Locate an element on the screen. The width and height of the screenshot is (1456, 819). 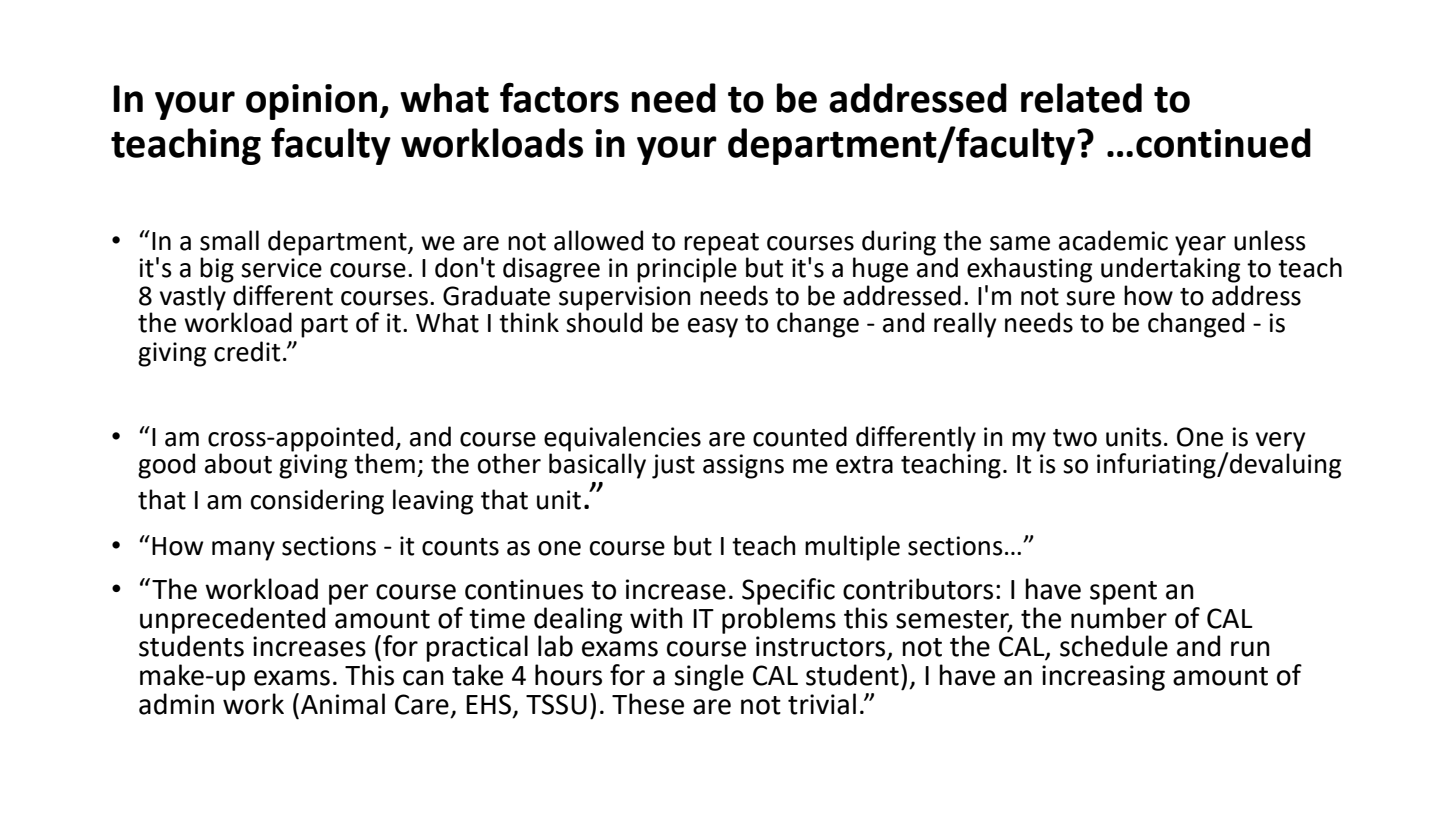
many is located at coordinates (243, 551).
